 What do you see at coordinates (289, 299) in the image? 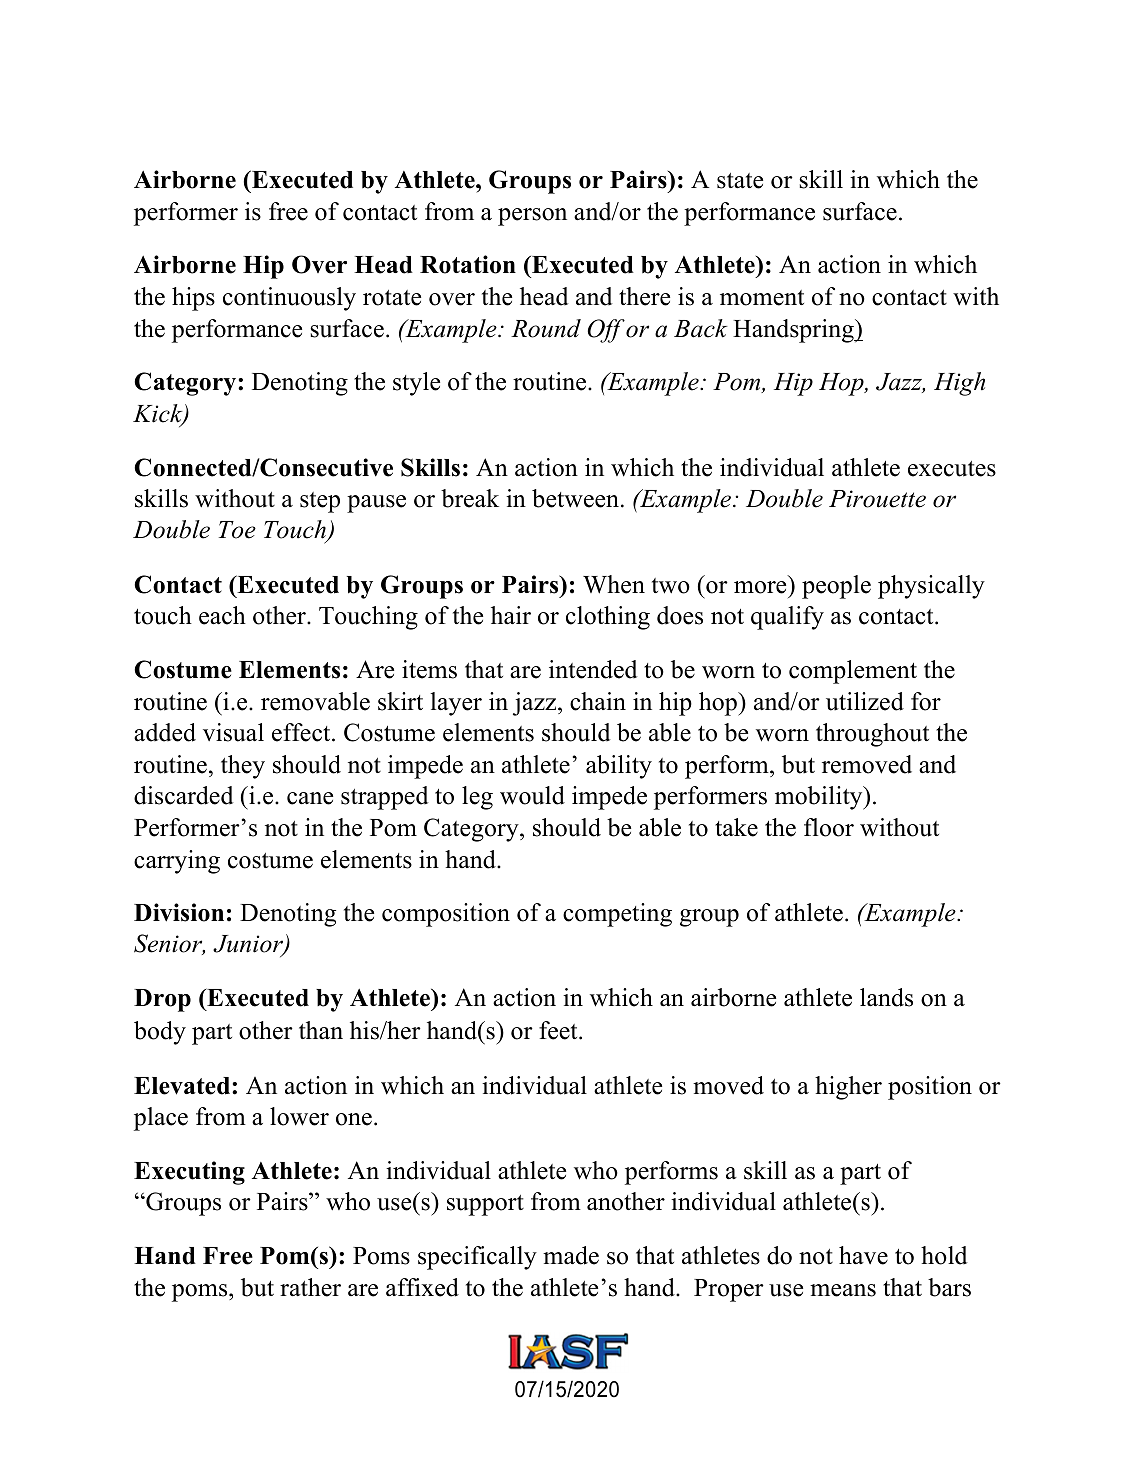
I see `continuously` at bounding box center [289, 299].
